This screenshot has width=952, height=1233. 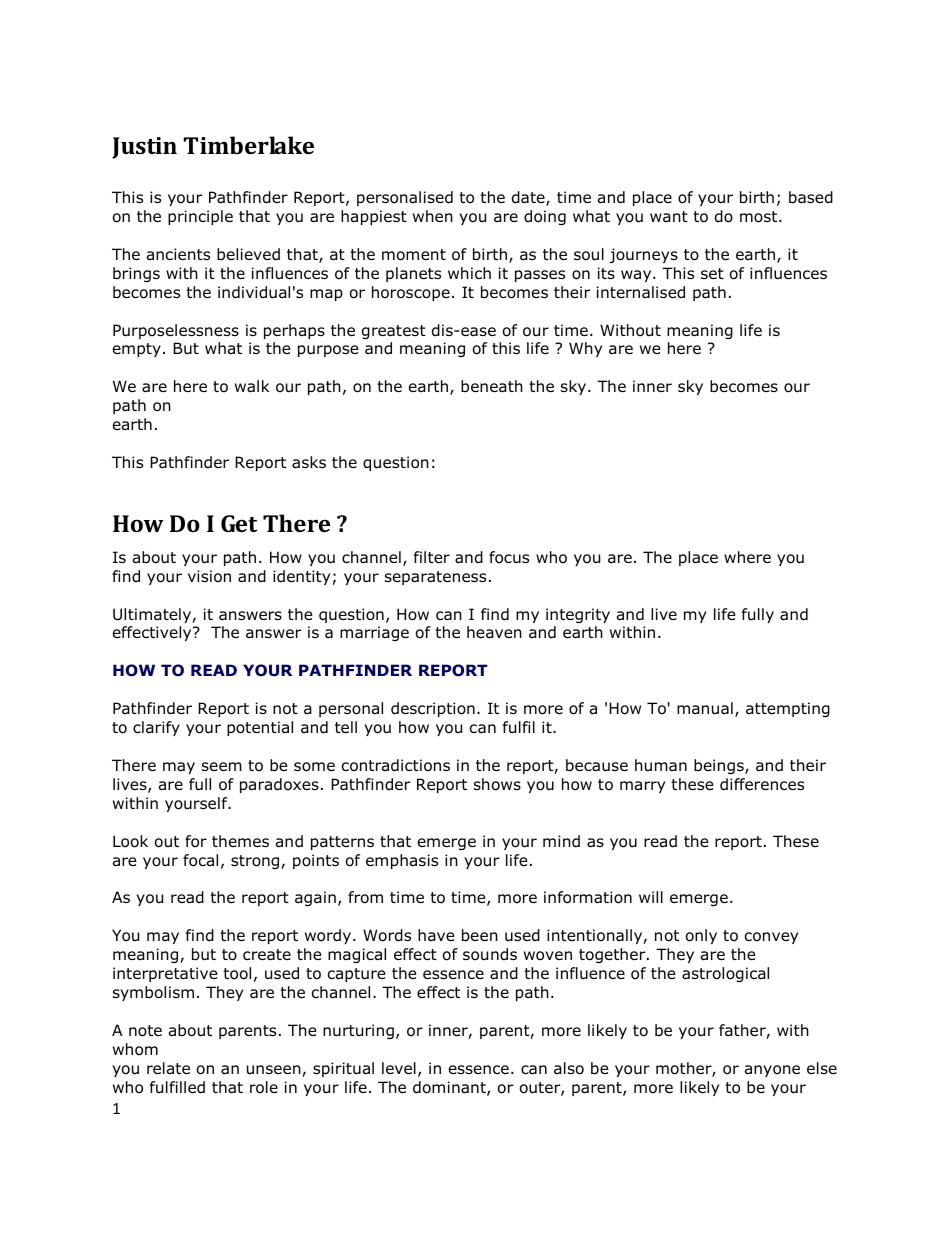 I want to click on Timberlake, so click(x=249, y=145).
